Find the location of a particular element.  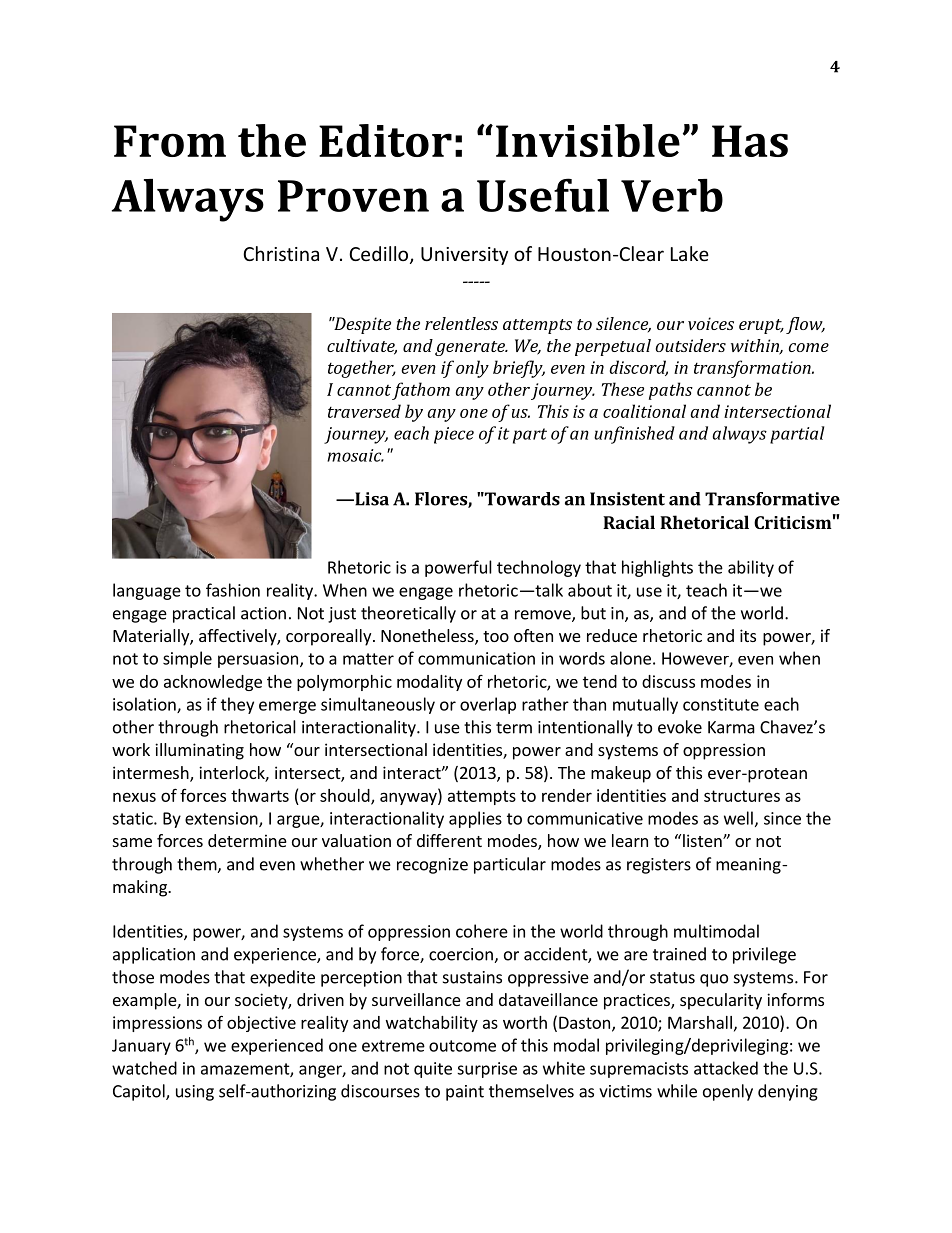

its is located at coordinates (748, 635).
